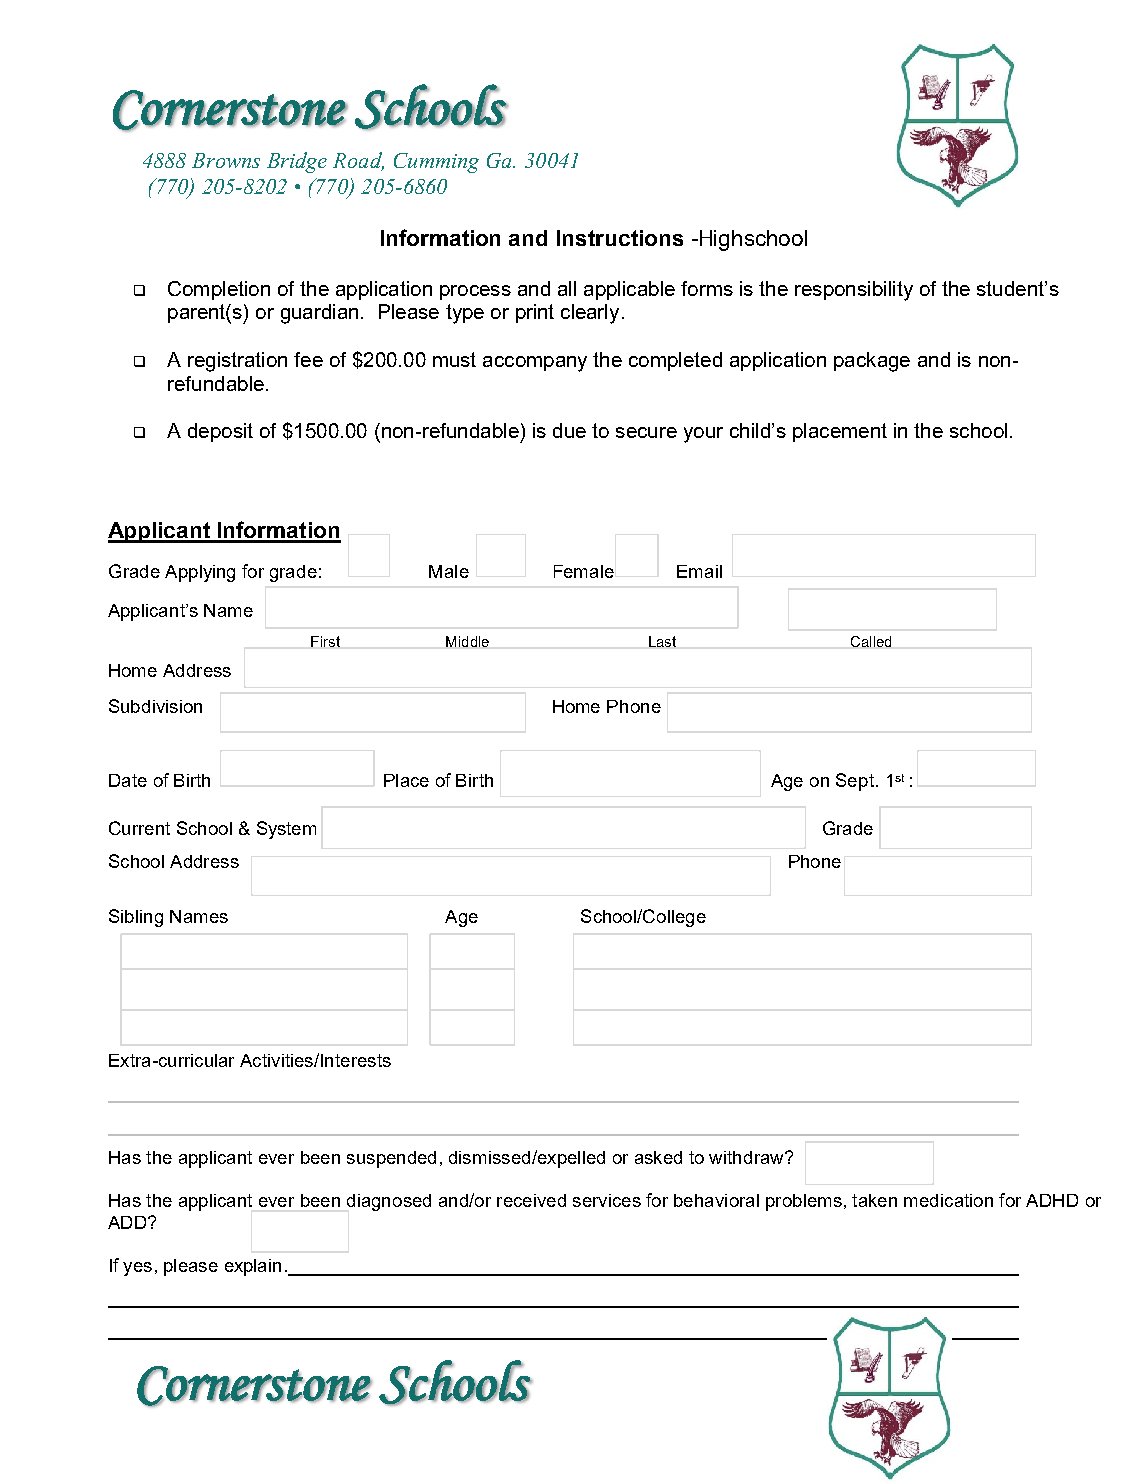 The height and width of the screenshot is (1484, 1147). I want to click on deposit, so click(220, 432).
